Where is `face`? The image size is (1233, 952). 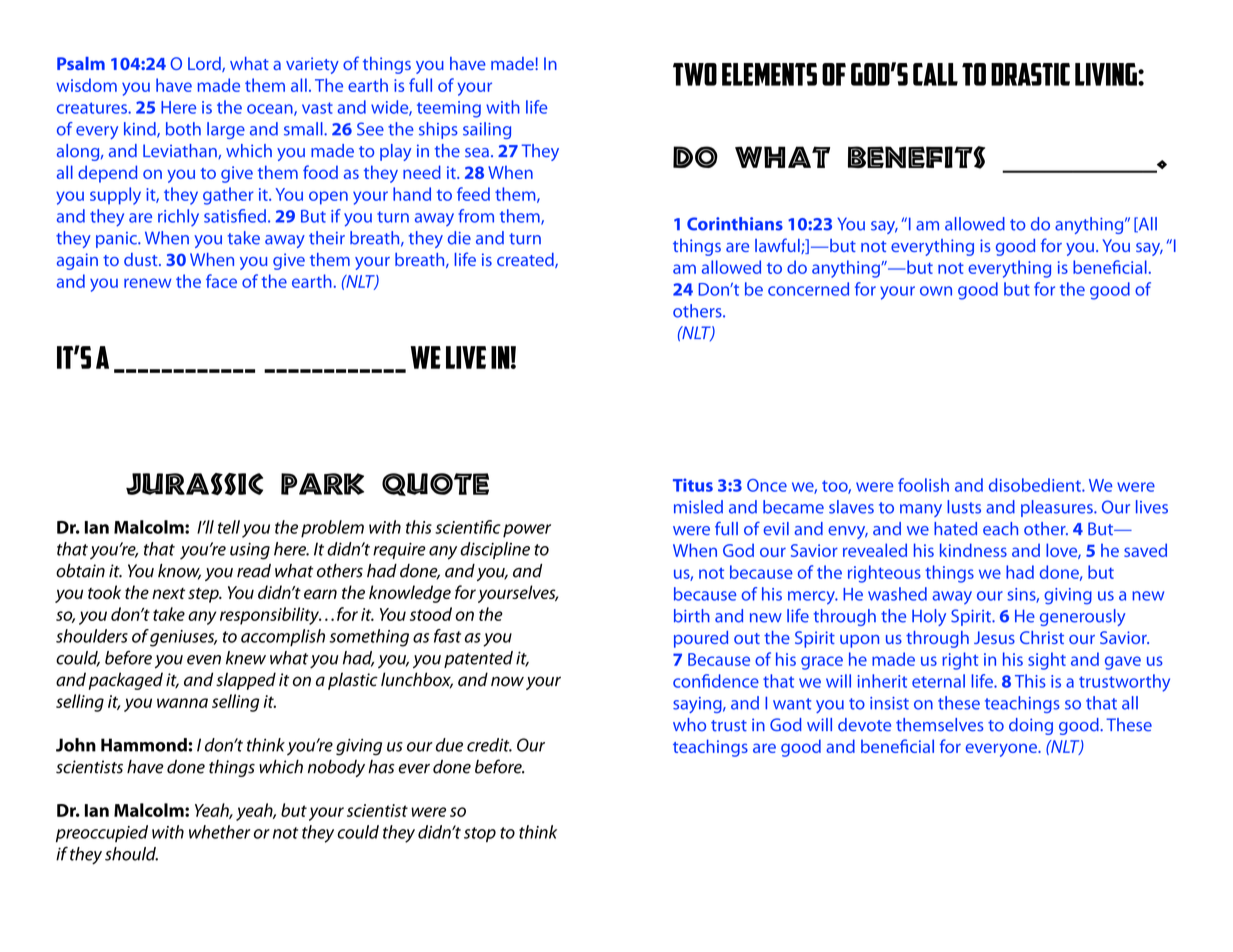
face is located at coordinates (221, 281).
